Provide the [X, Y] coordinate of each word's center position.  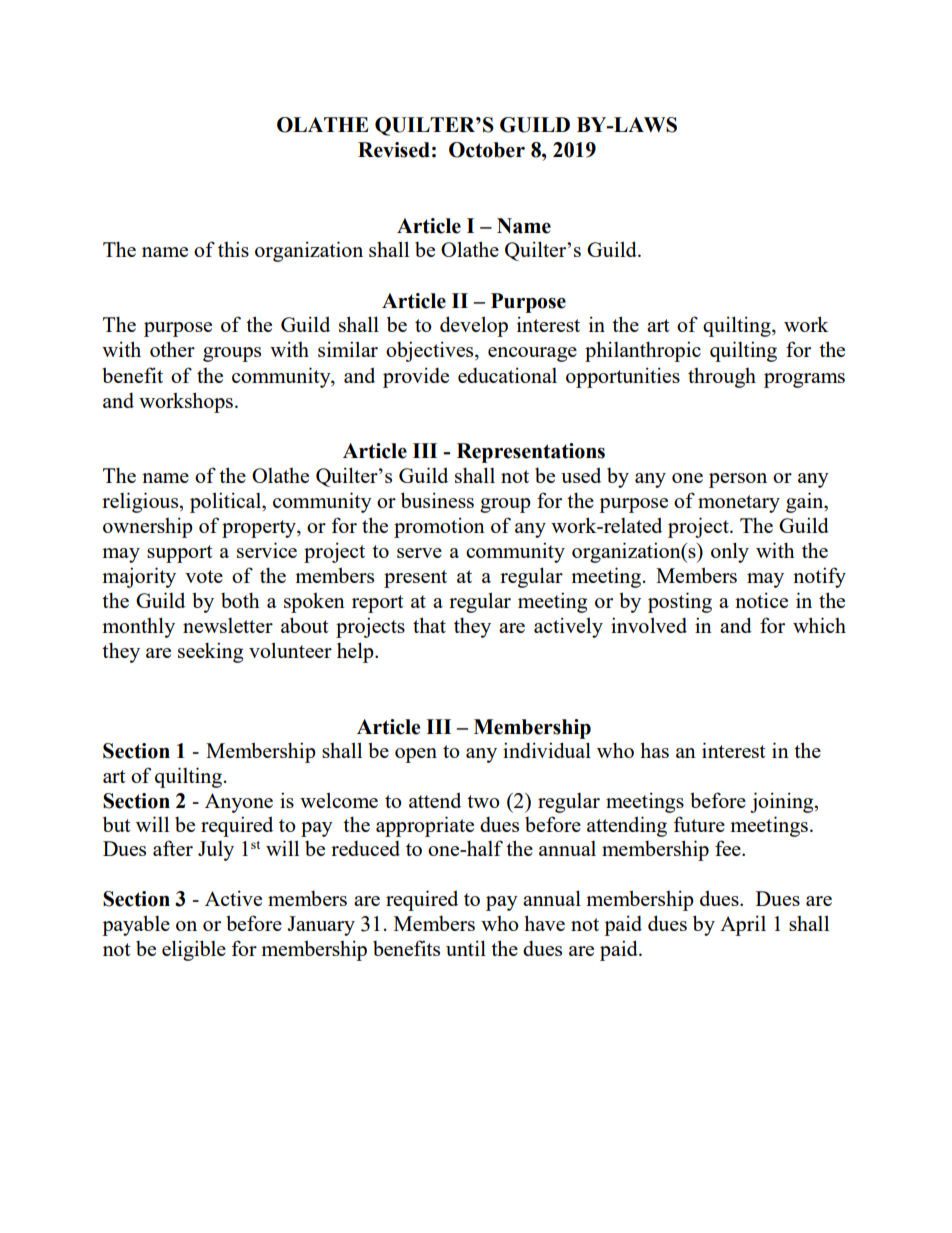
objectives [431, 351]
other [172, 349]
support [180, 554]
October [487, 150]
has [654, 750]
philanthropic [643, 351]
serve [419, 553]
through [722, 378]
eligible [194, 950]
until [466, 948]
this [233, 249]
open [416, 755]
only [730, 552]
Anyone [239, 803]
